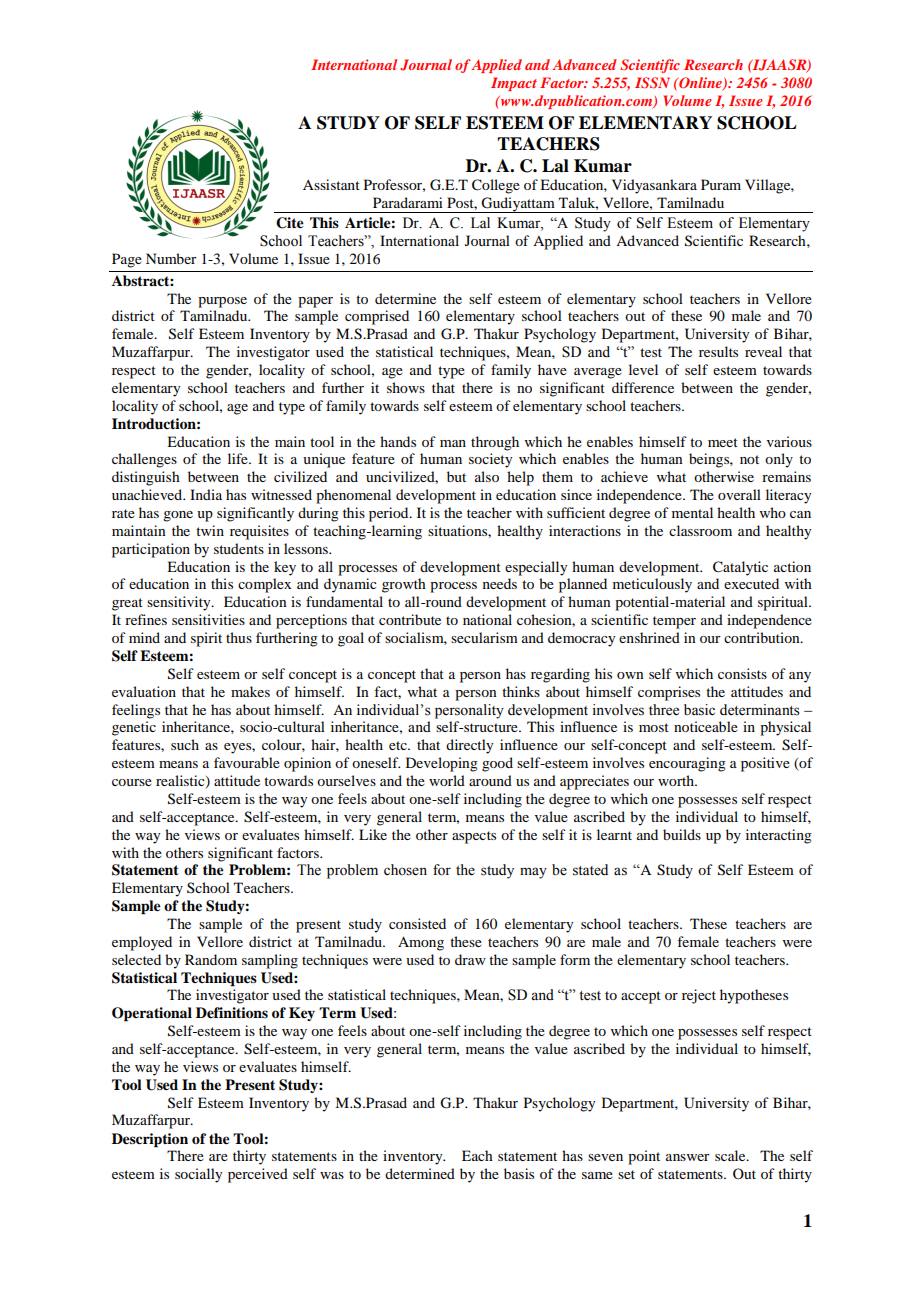  I want to click on temper, so click(674, 622).
